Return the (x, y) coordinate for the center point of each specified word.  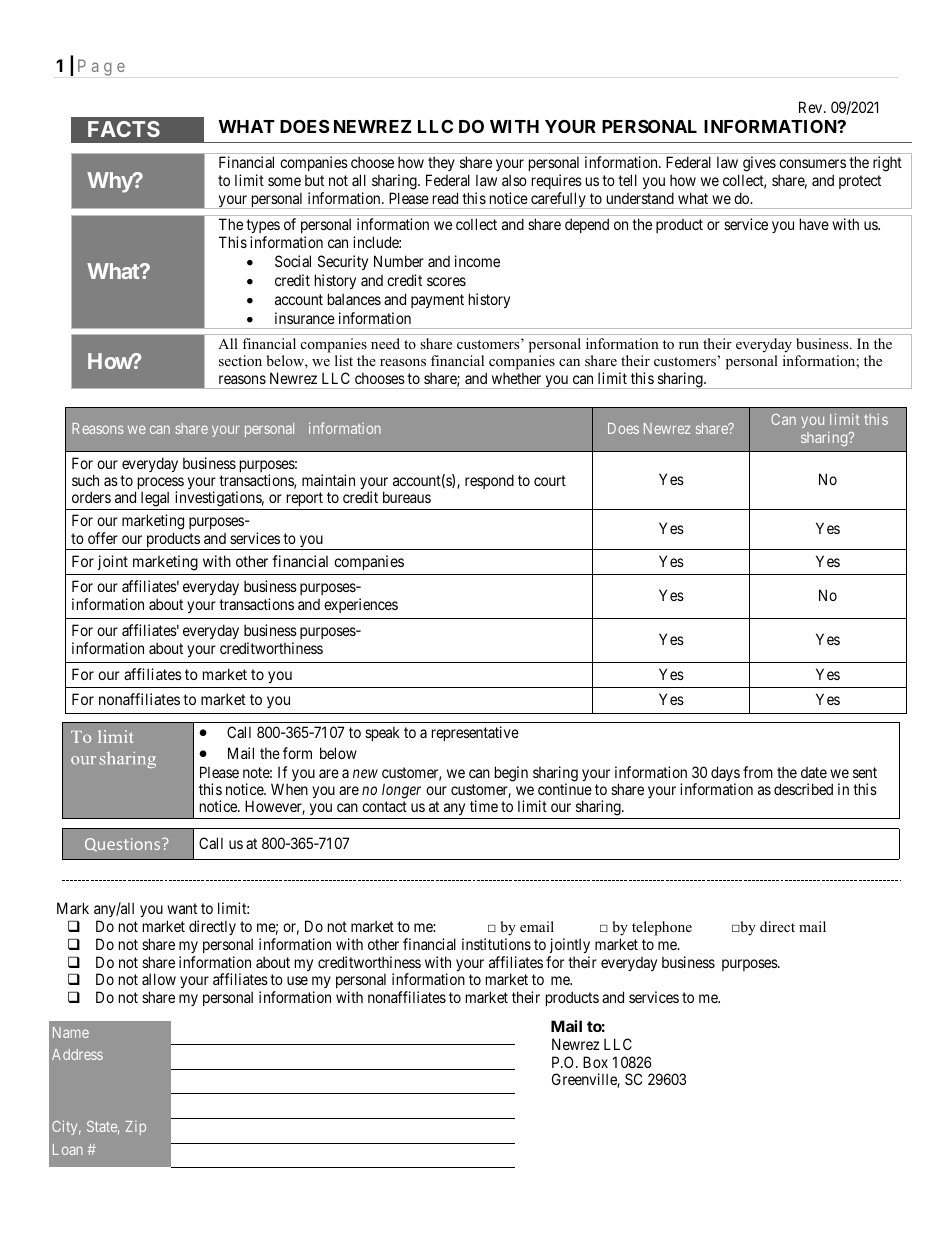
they (440, 165)
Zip (136, 1128)
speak (382, 733)
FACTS (124, 129)
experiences (361, 605)
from (758, 772)
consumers (812, 163)
